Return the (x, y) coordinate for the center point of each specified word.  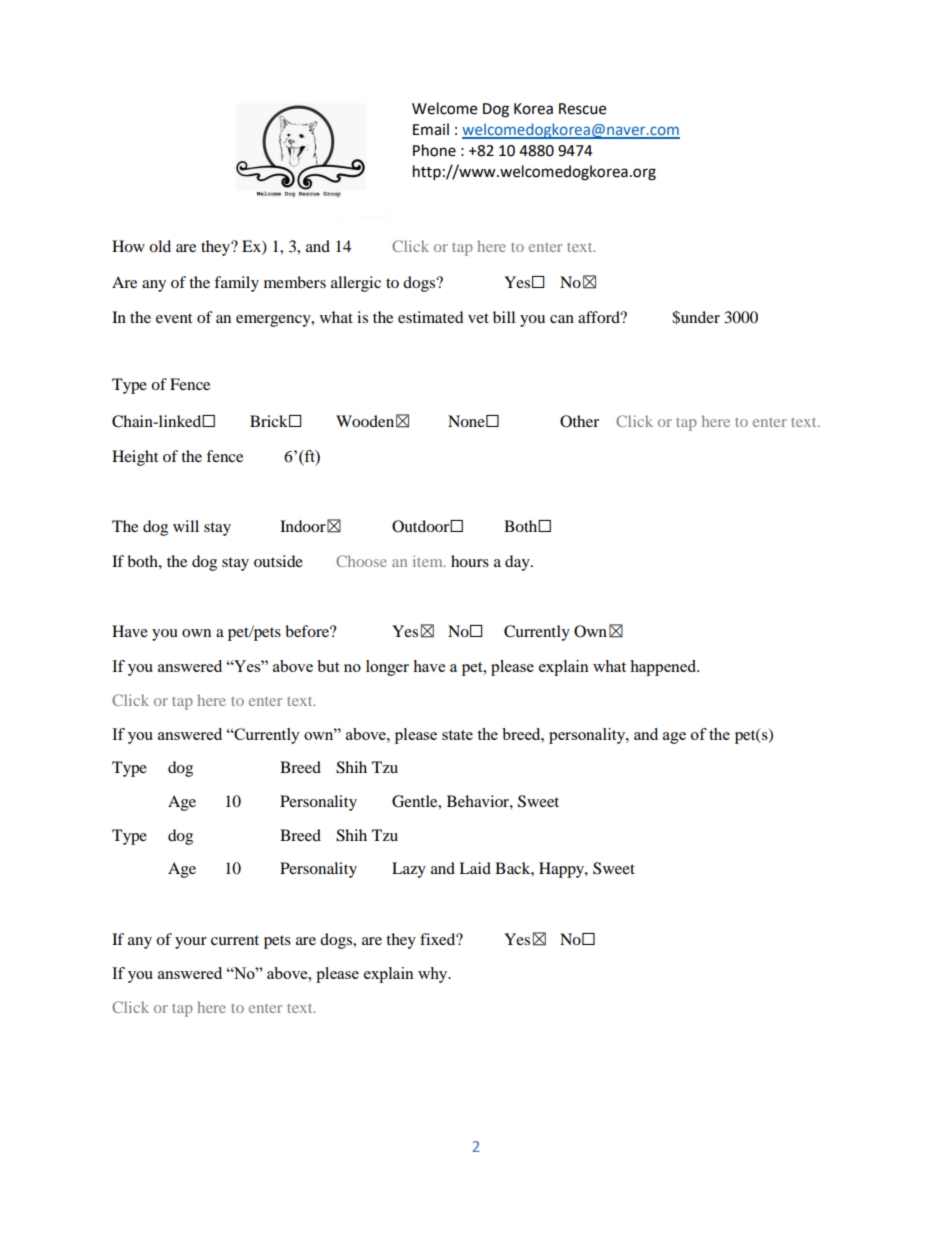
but (328, 666)
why (434, 975)
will (186, 526)
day (518, 563)
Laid (475, 868)
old (160, 246)
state (457, 735)
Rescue (582, 109)
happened (664, 668)
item (429, 561)
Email (431, 129)
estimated (431, 317)
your (191, 943)
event (174, 318)
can (562, 319)
